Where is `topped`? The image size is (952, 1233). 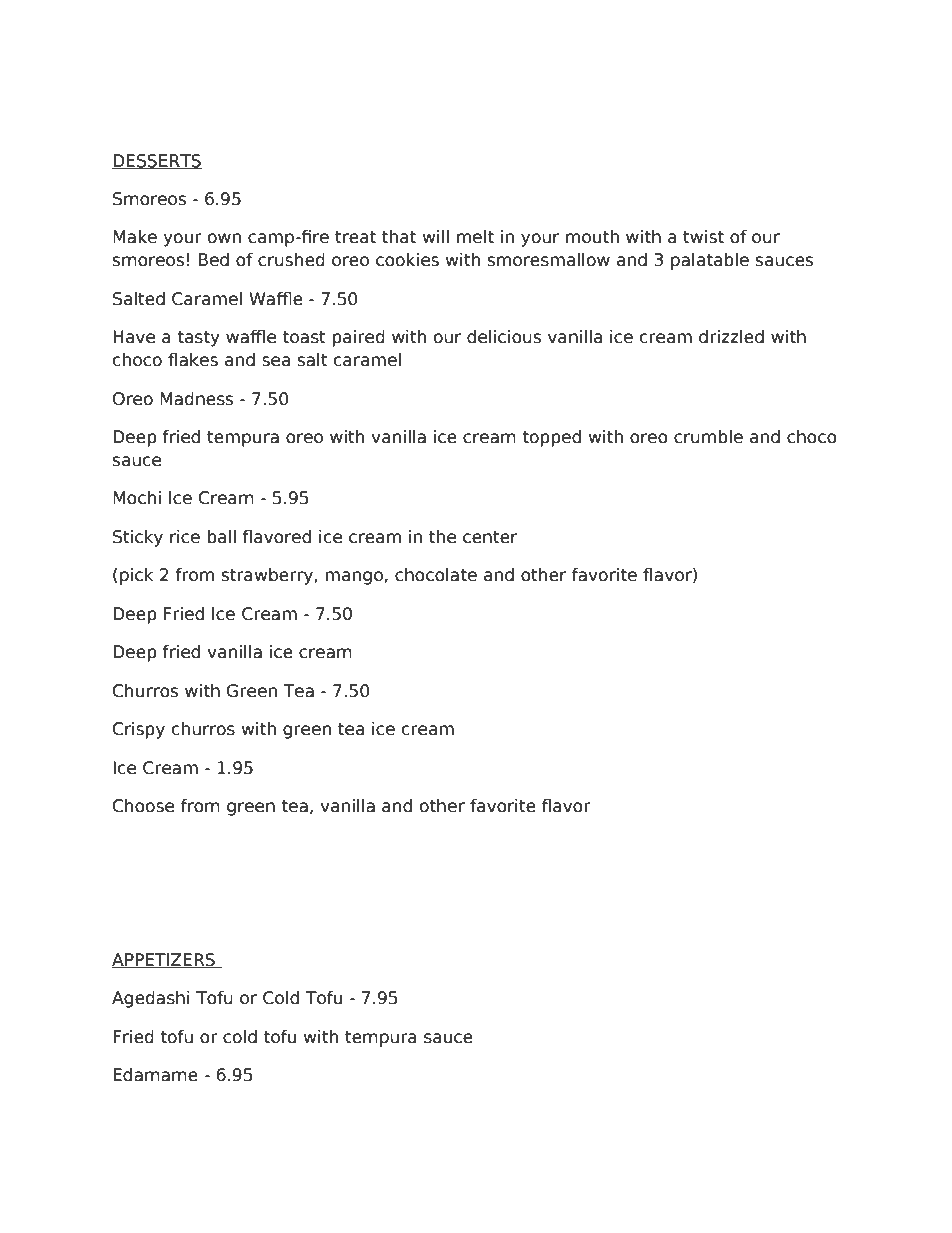
topped is located at coordinates (551, 438).
